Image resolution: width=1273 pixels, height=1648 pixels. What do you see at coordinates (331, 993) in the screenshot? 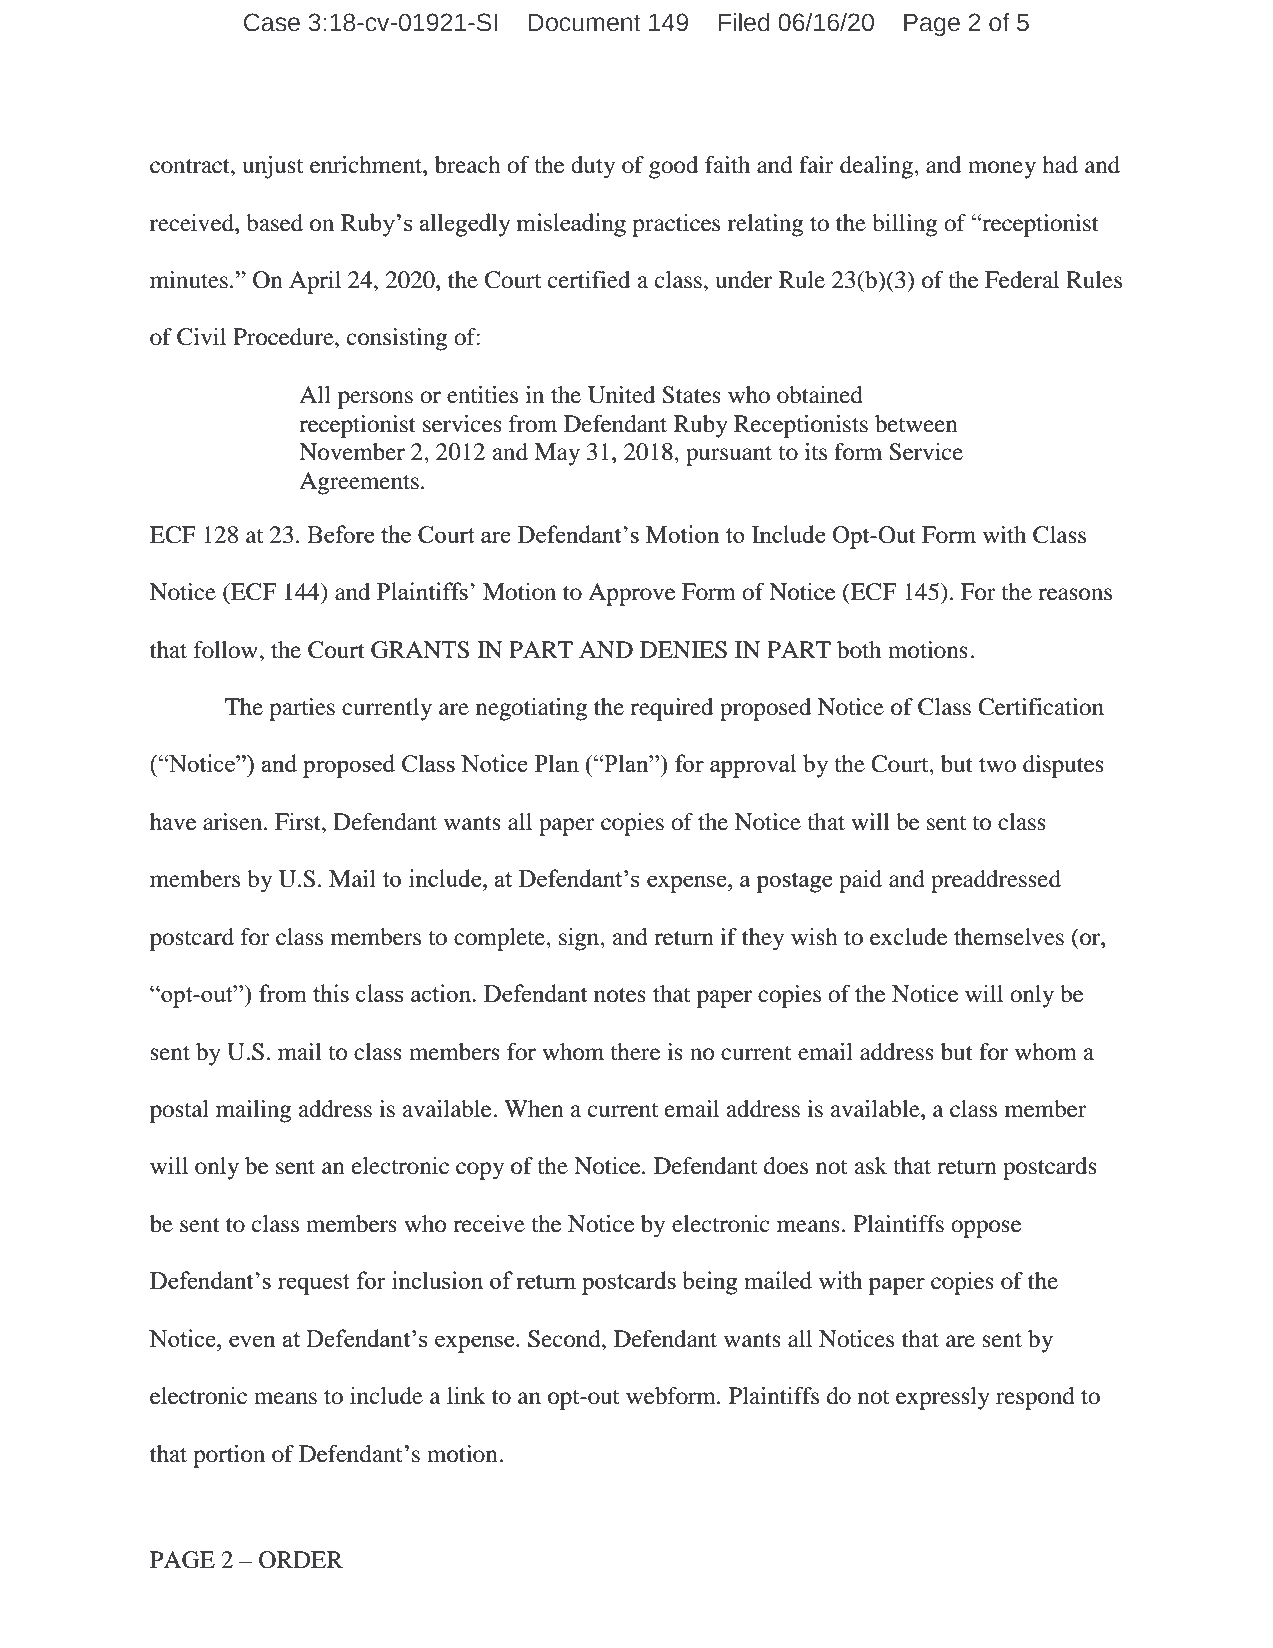
I see `this` at bounding box center [331, 993].
